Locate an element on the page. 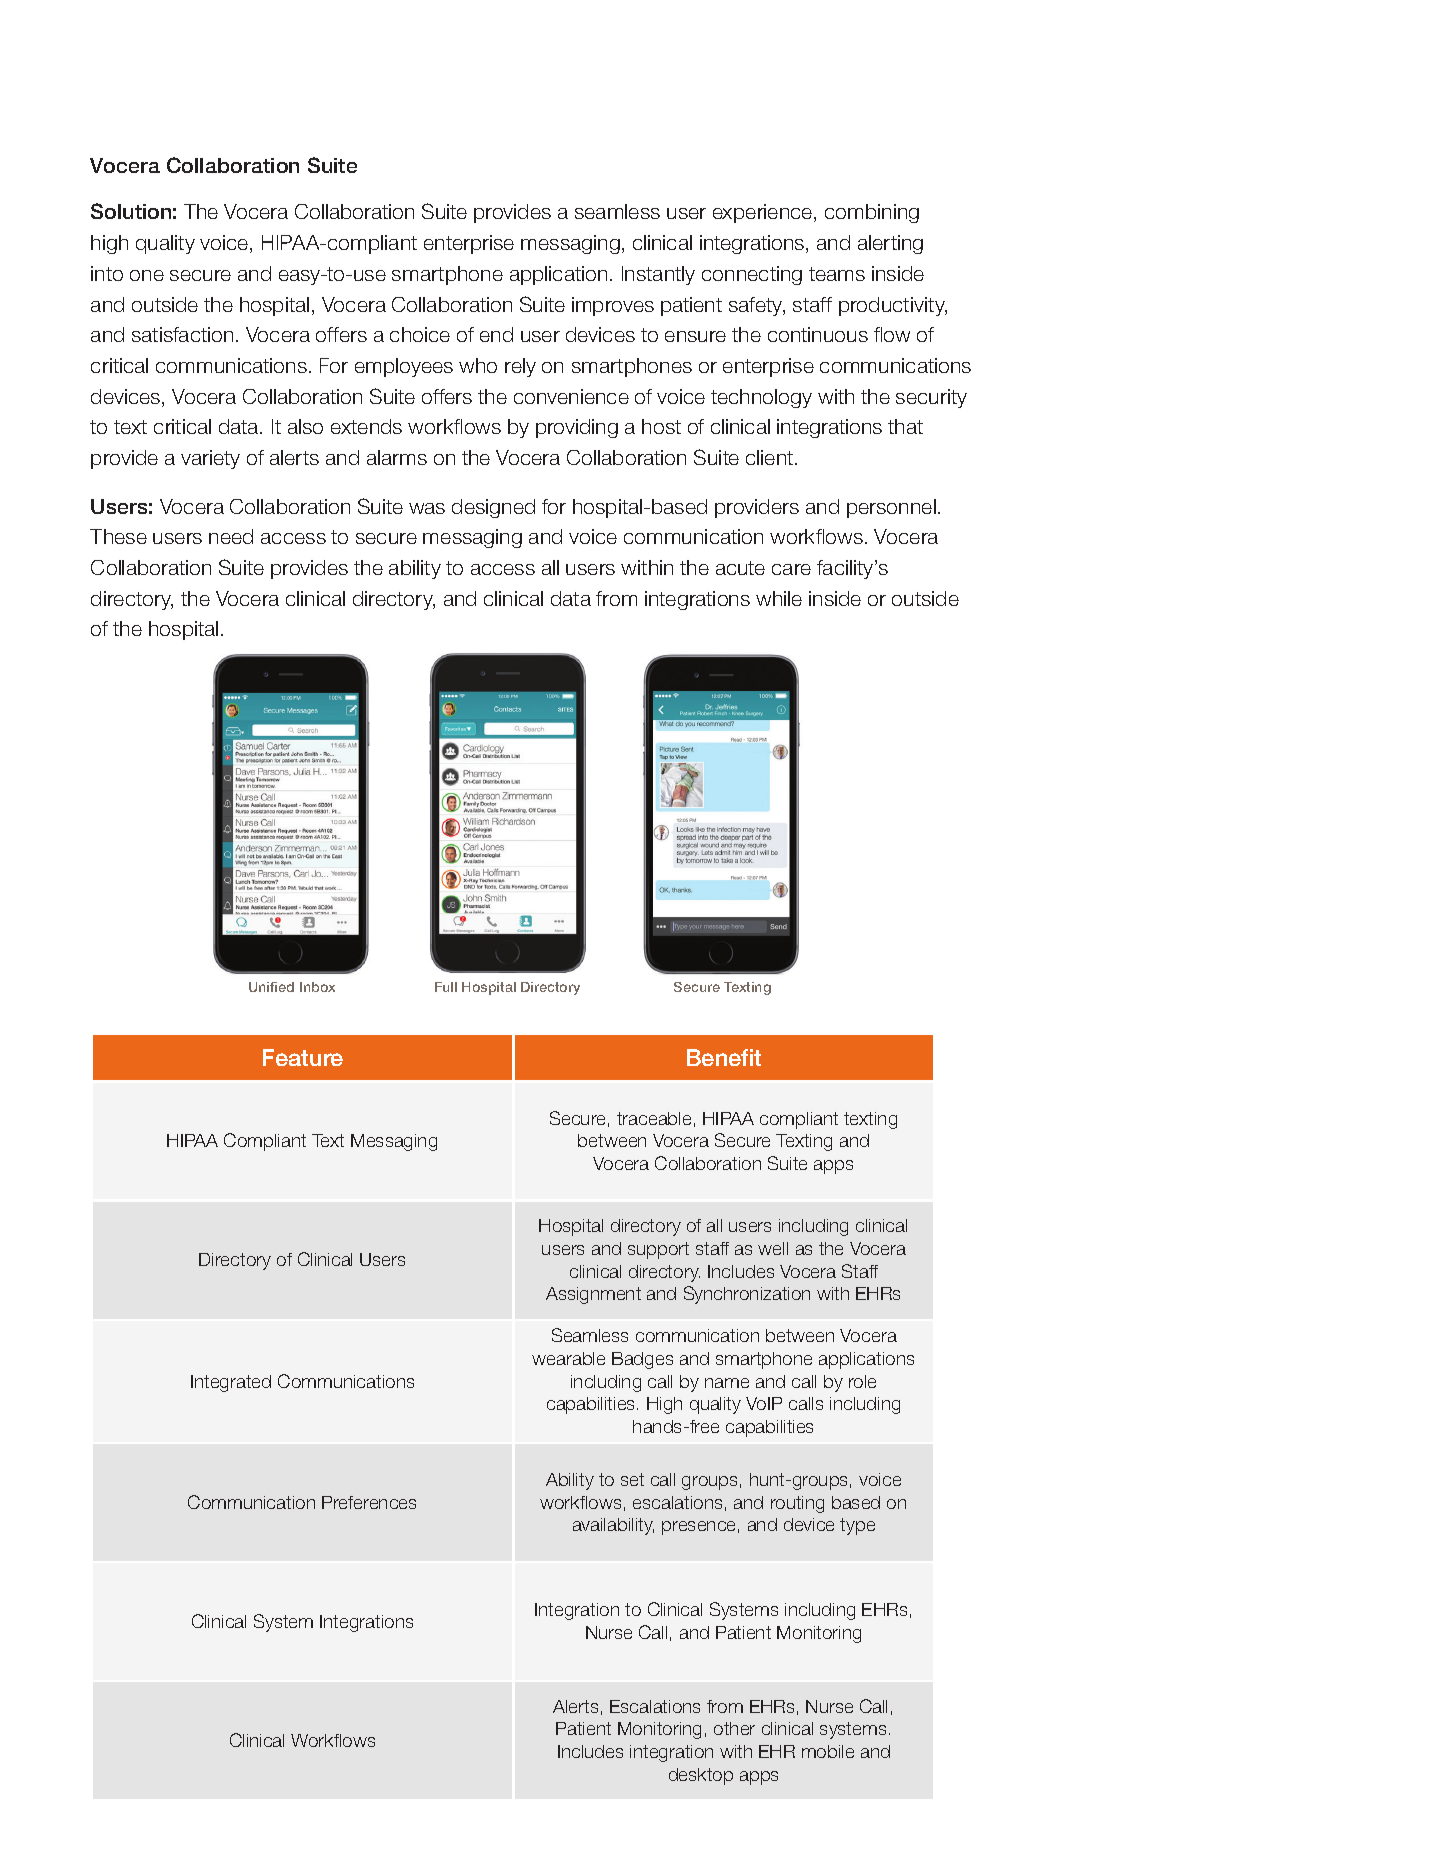 The height and width of the page is (1871, 1446). satisfaction is located at coordinates (182, 334).
